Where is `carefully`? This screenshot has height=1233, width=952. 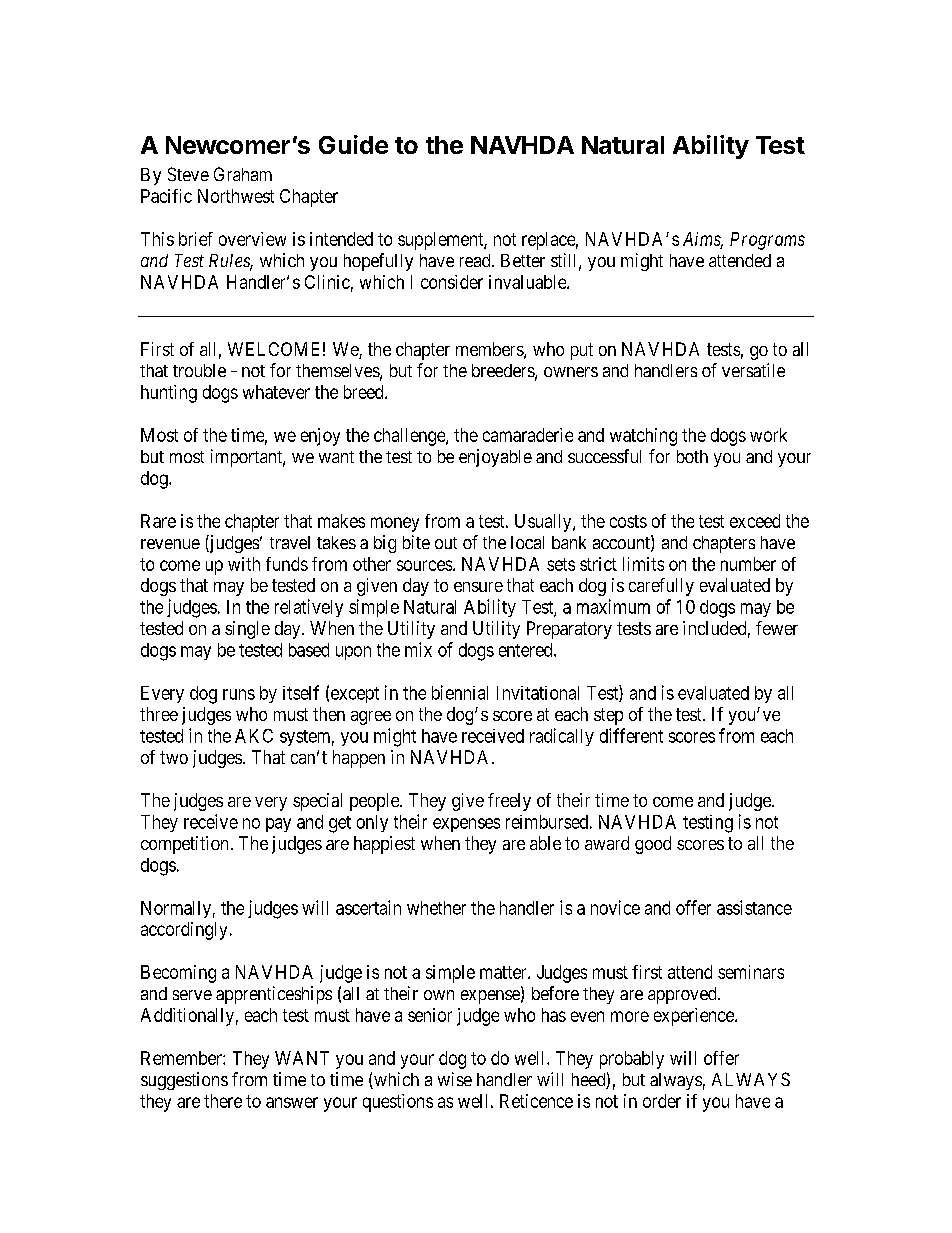 carefully is located at coordinates (661, 587).
